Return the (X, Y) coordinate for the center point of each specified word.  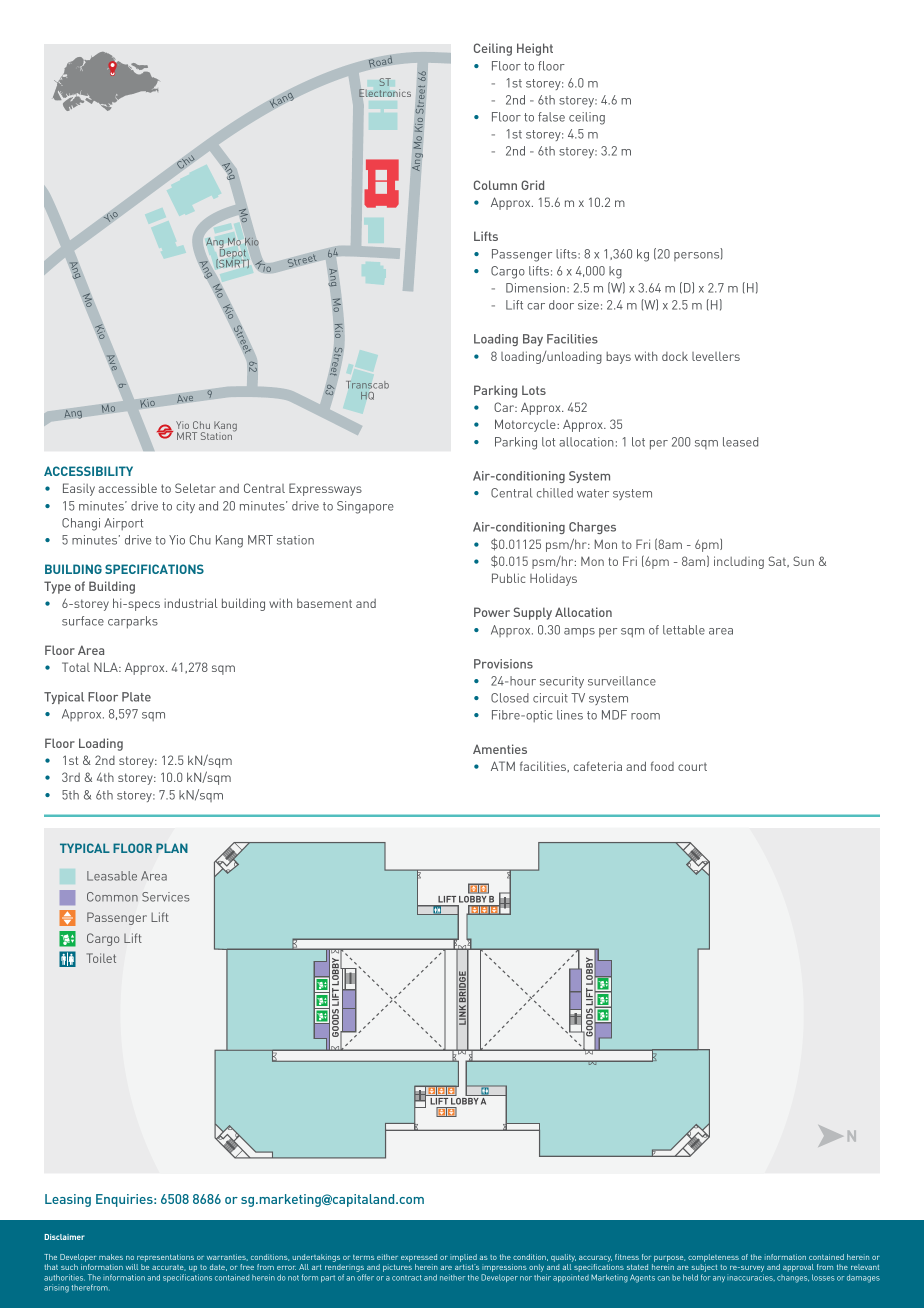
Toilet (101, 958)
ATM (503, 766)
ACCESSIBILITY (88, 471)
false (551, 117)
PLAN (172, 848)
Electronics (385, 93)
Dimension (537, 288)
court (692, 767)
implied (463, 1259)
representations (165, 1259)
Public (509, 578)
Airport (123, 524)
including (739, 562)
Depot (233, 253)
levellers (716, 356)
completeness (713, 1259)
